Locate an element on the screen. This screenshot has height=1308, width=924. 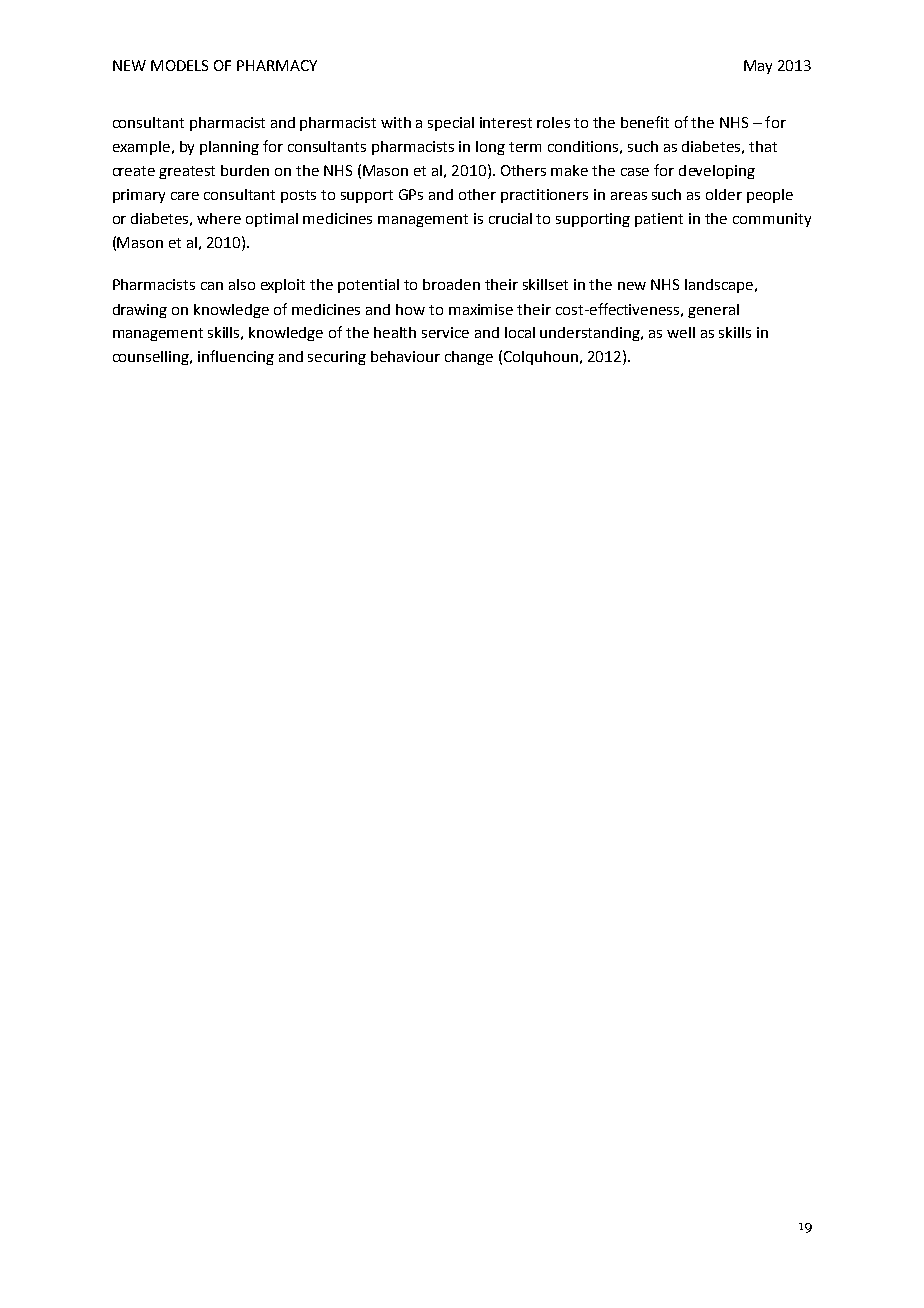
PHARMACY is located at coordinates (277, 65).
